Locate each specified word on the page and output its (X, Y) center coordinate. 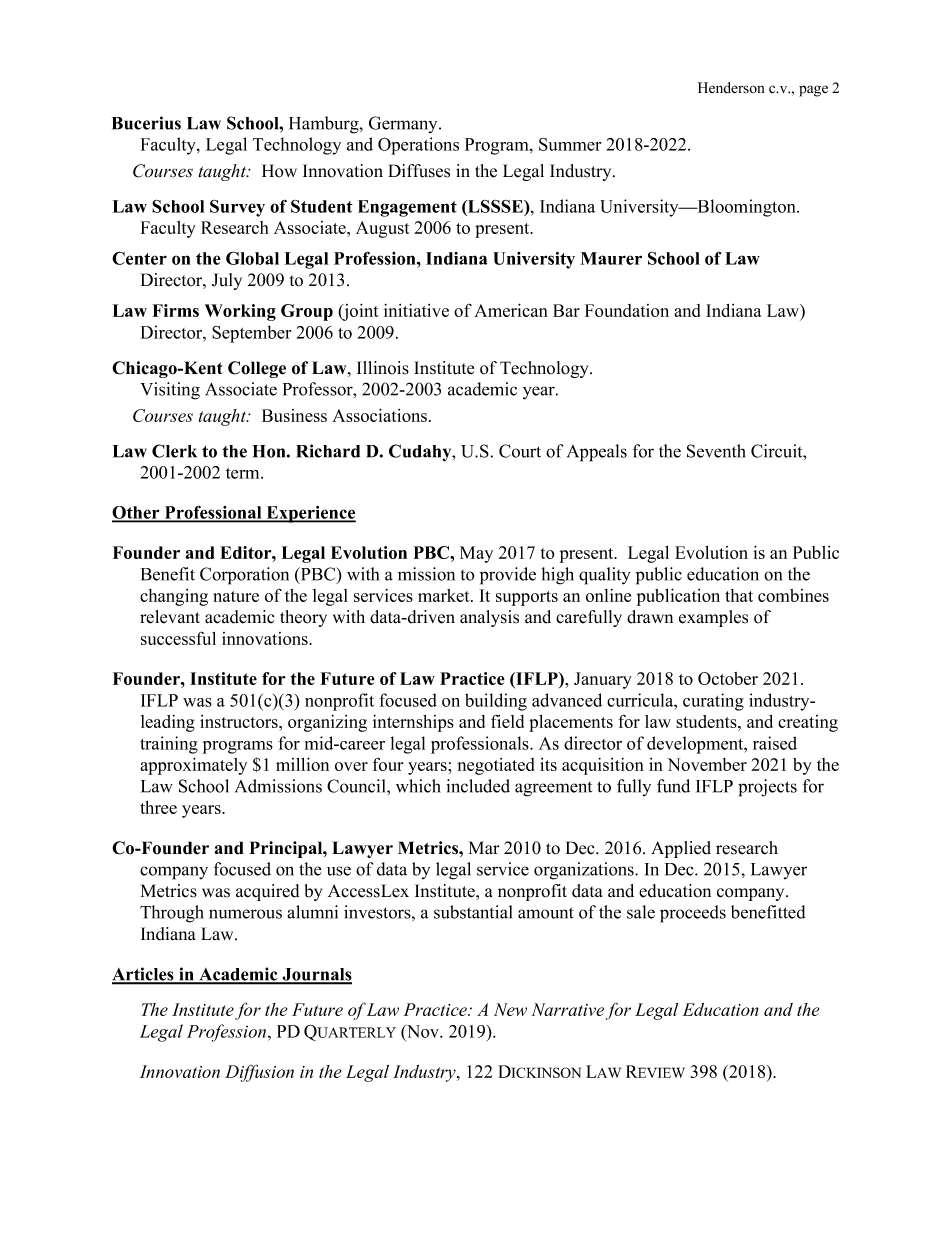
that (739, 595)
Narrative (568, 1009)
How (279, 171)
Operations (418, 146)
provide (508, 576)
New (510, 1009)
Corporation (244, 576)
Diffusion (259, 1073)
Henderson (730, 88)
